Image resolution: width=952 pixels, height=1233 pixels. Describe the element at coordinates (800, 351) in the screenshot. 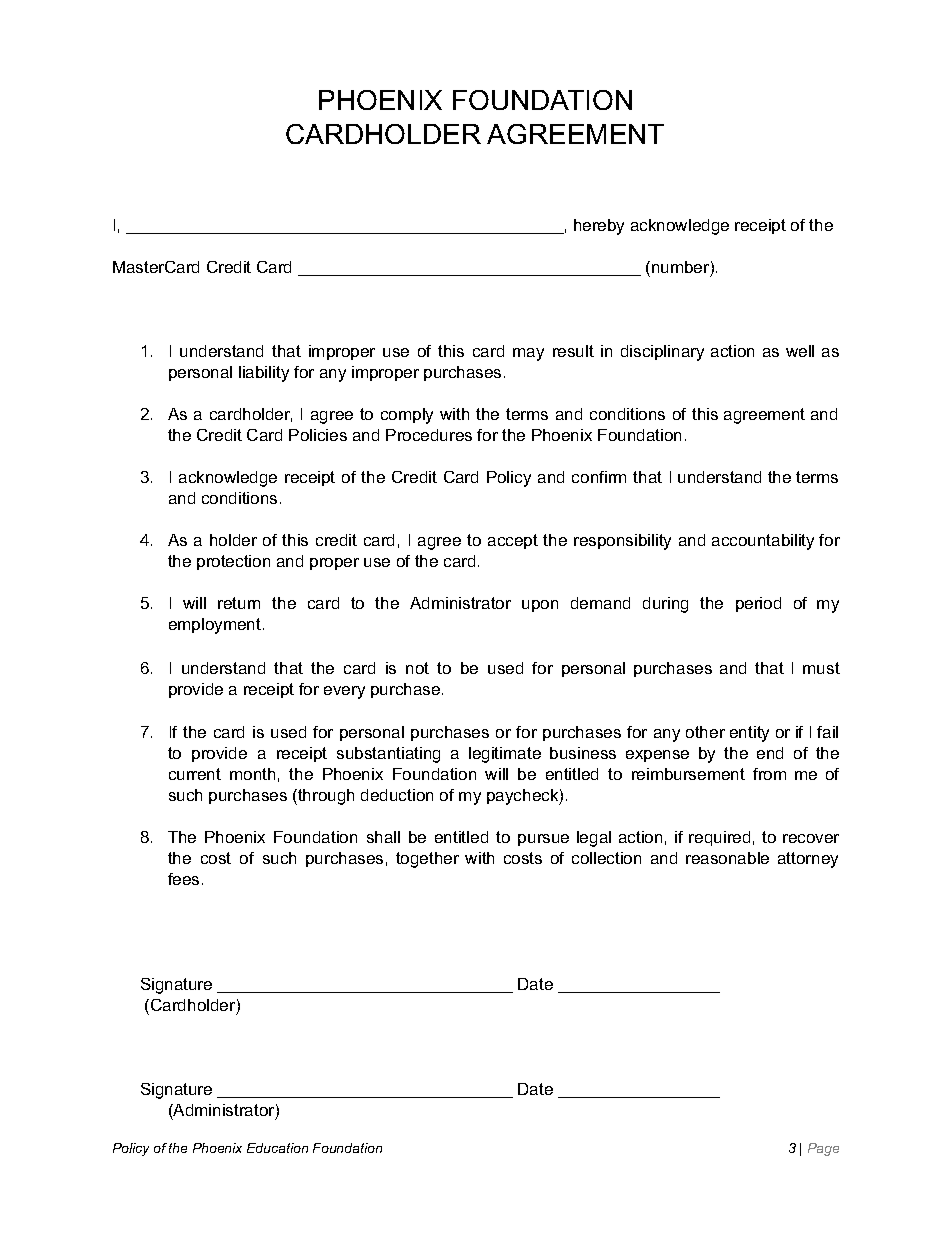

I see `well` at that location.
